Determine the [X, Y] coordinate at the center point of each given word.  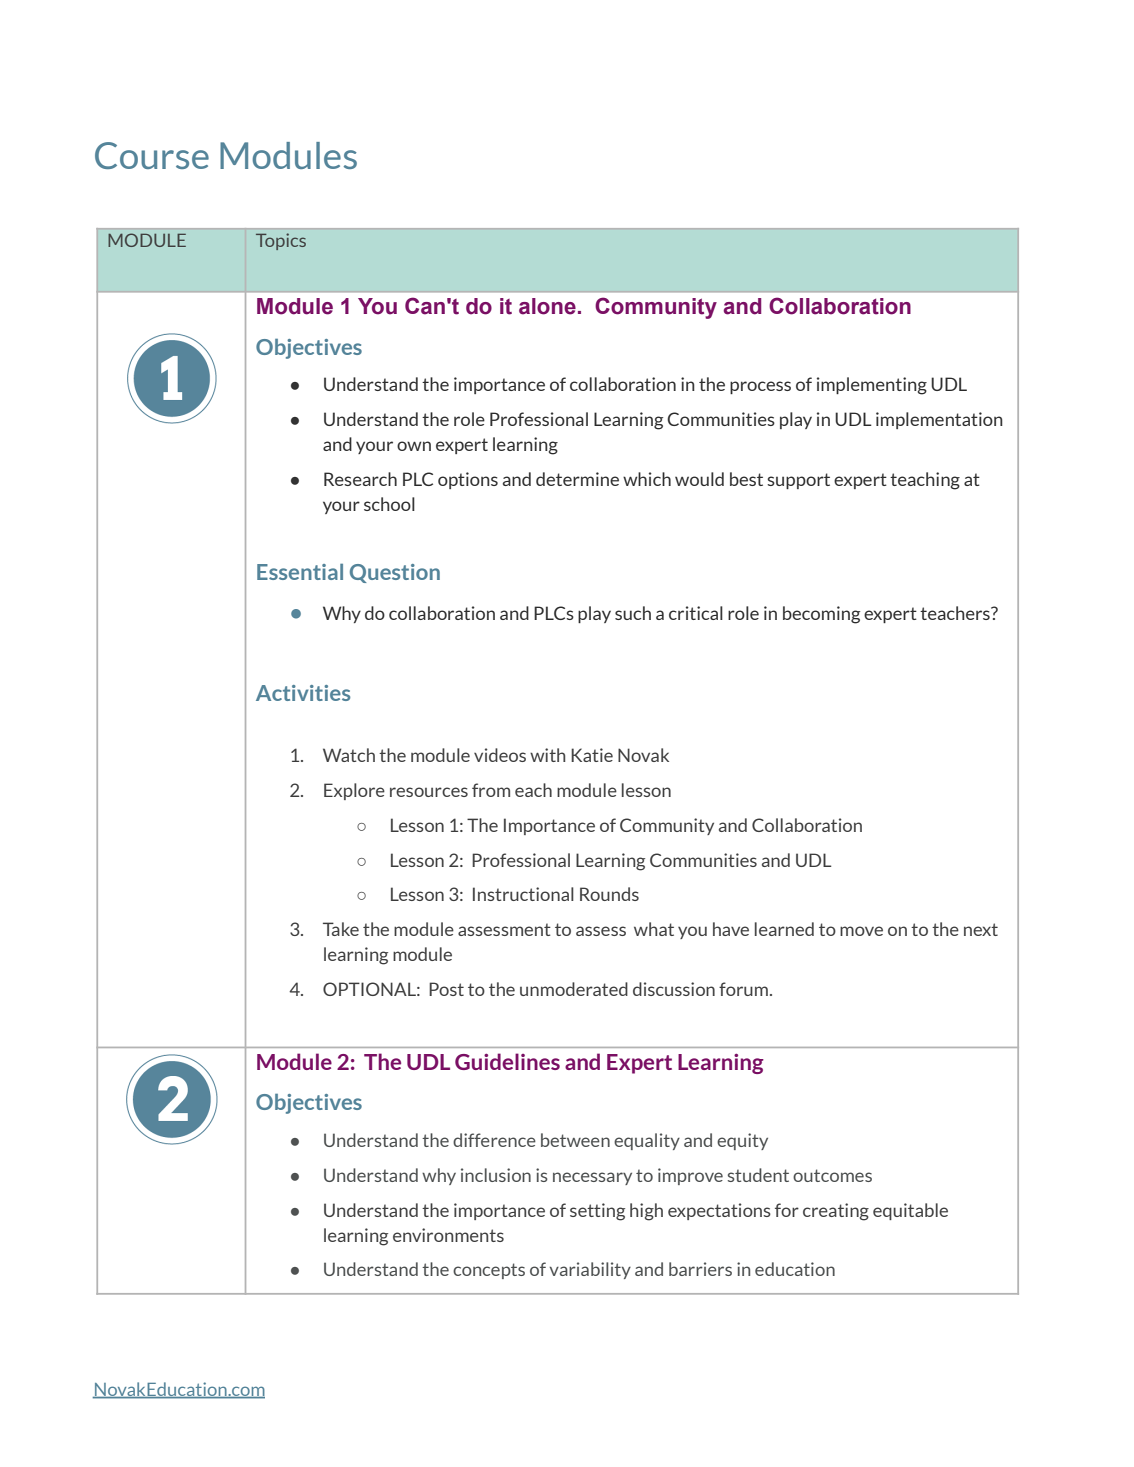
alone [547, 306]
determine [577, 479]
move [861, 931]
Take [341, 929]
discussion [674, 989]
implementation [939, 420]
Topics [281, 241]
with [547, 755]
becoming [821, 615]
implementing [872, 386]
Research [360, 479]
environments [448, 1235]
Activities [303, 693]
